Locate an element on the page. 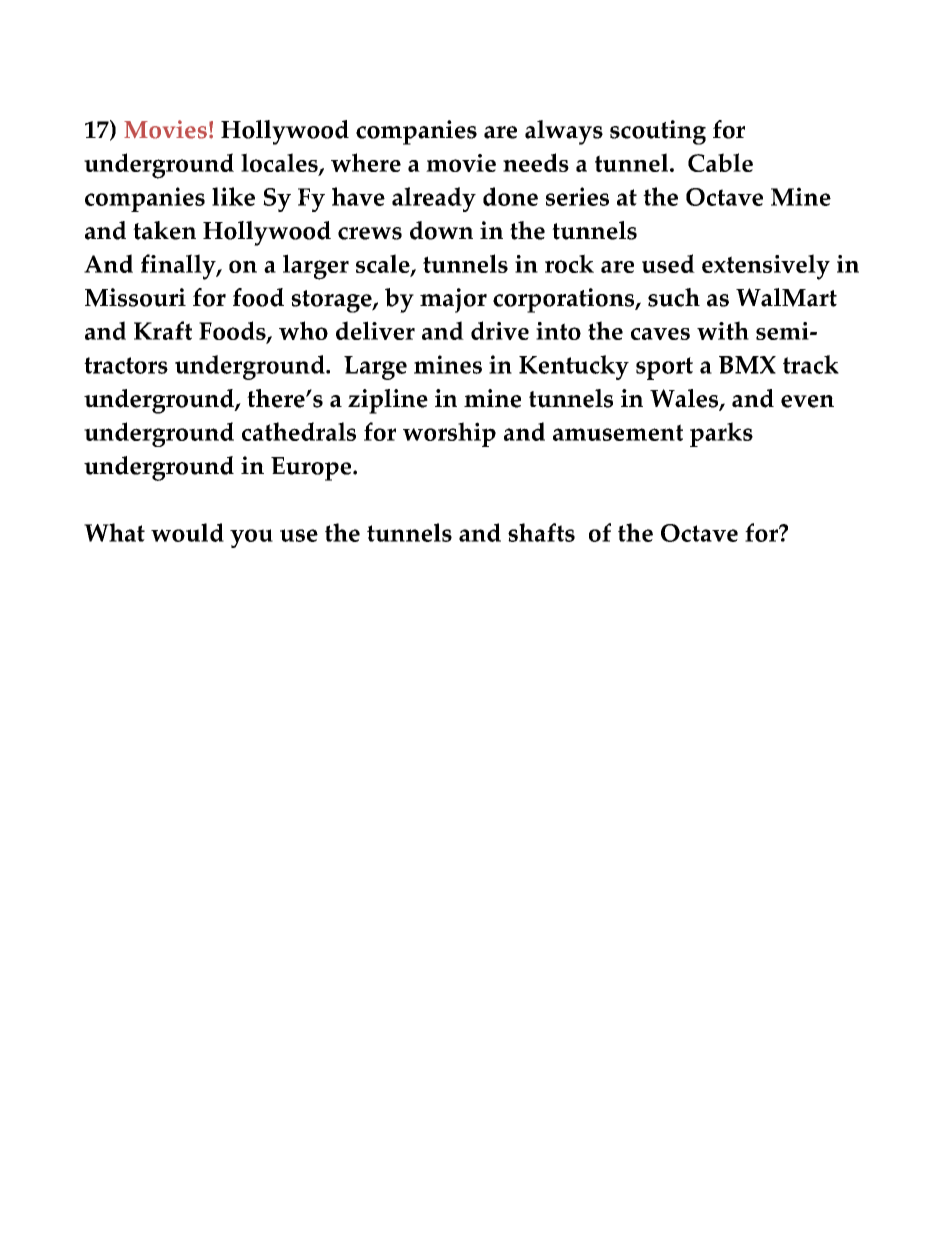 The height and width of the image is (1233, 952). needs is located at coordinates (536, 162).
